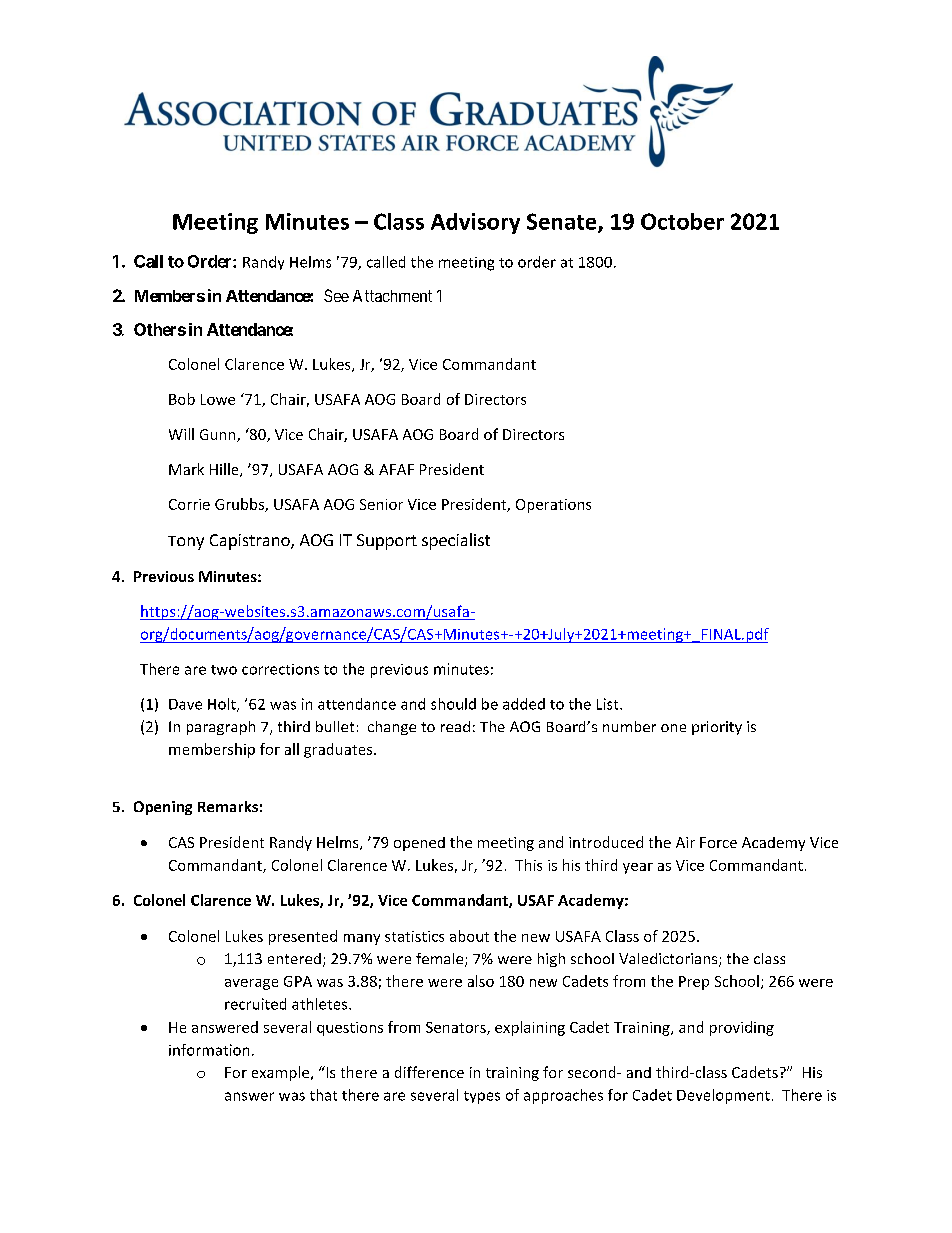 This screenshot has height=1233, width=952. What do you see at coordinates (553, 506) in the screenshot?
I see `Operations` at bounding box center [553, 506].
